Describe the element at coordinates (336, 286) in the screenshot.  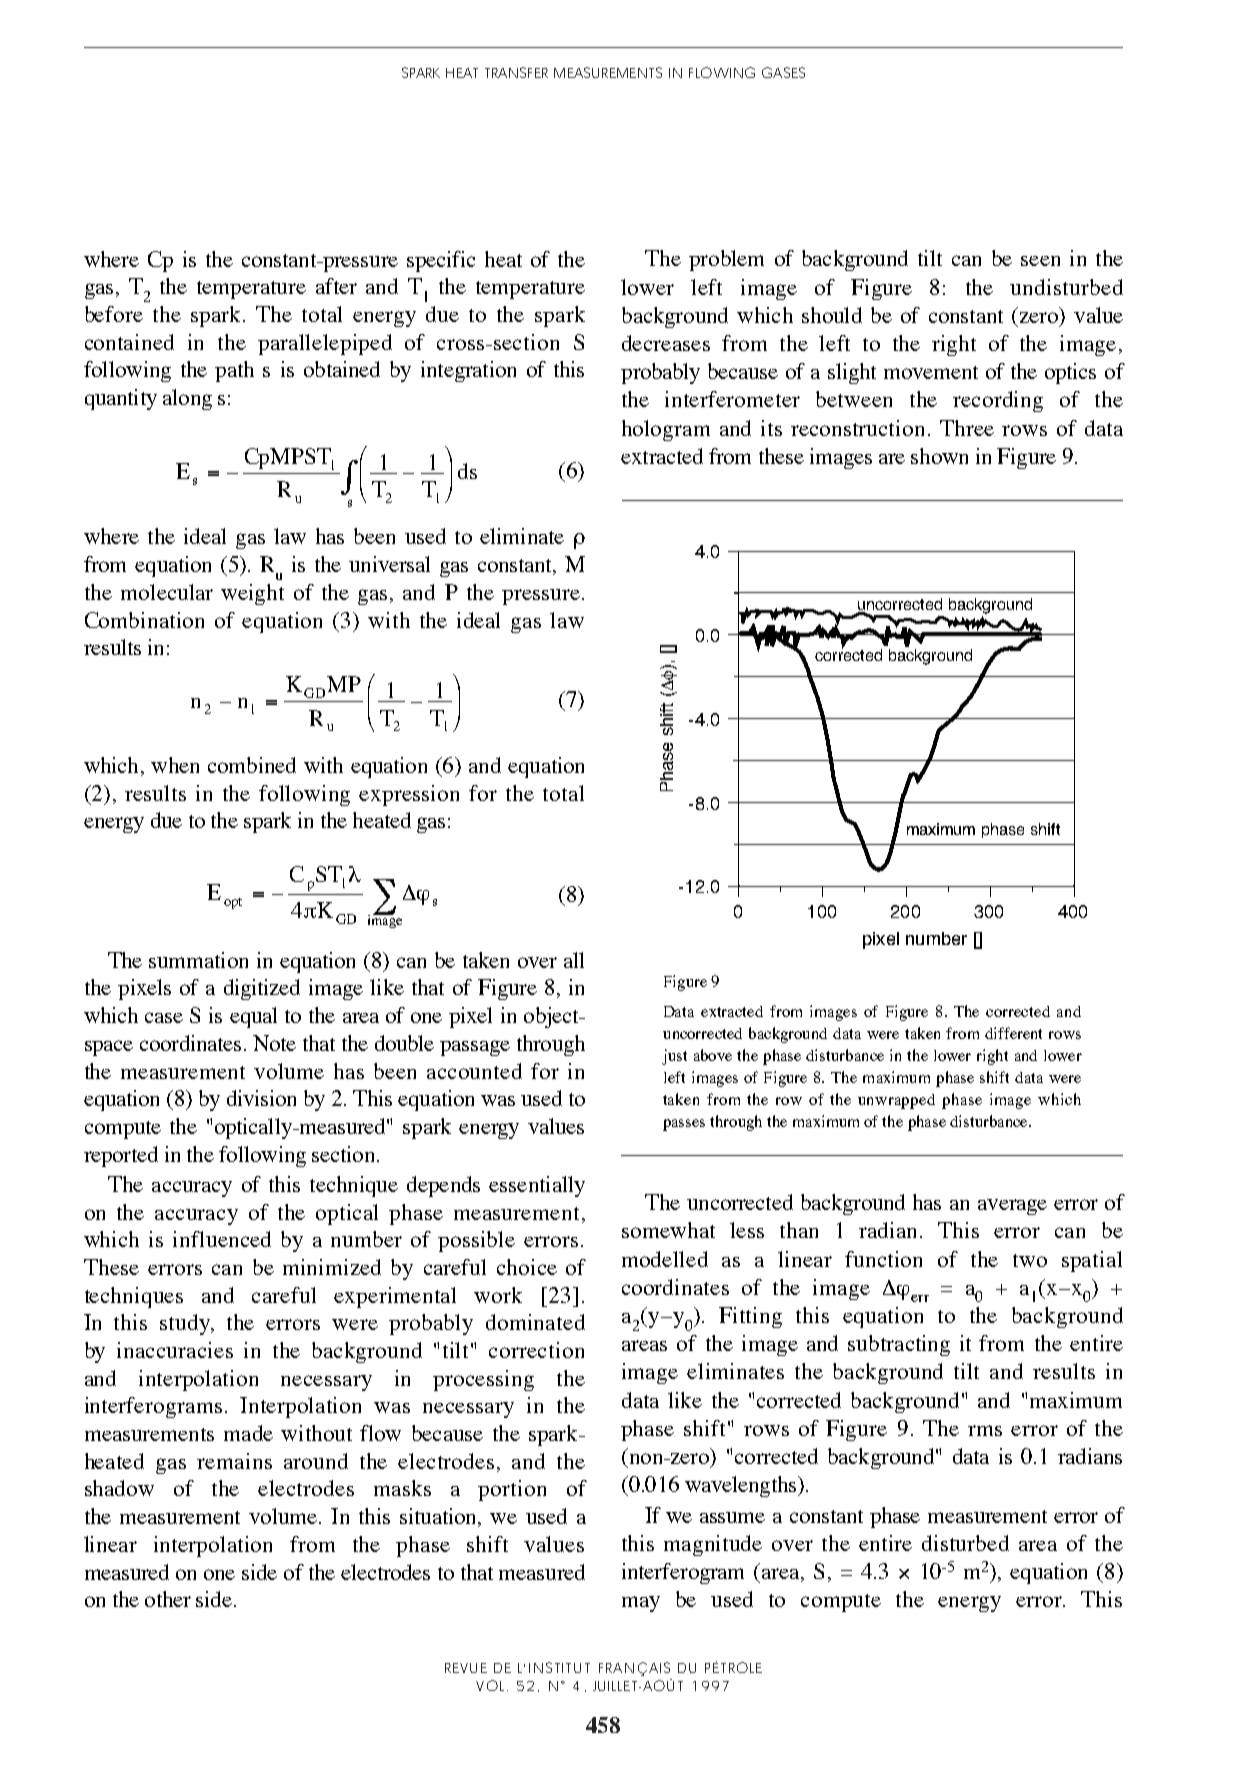
I see `after` at that location.
